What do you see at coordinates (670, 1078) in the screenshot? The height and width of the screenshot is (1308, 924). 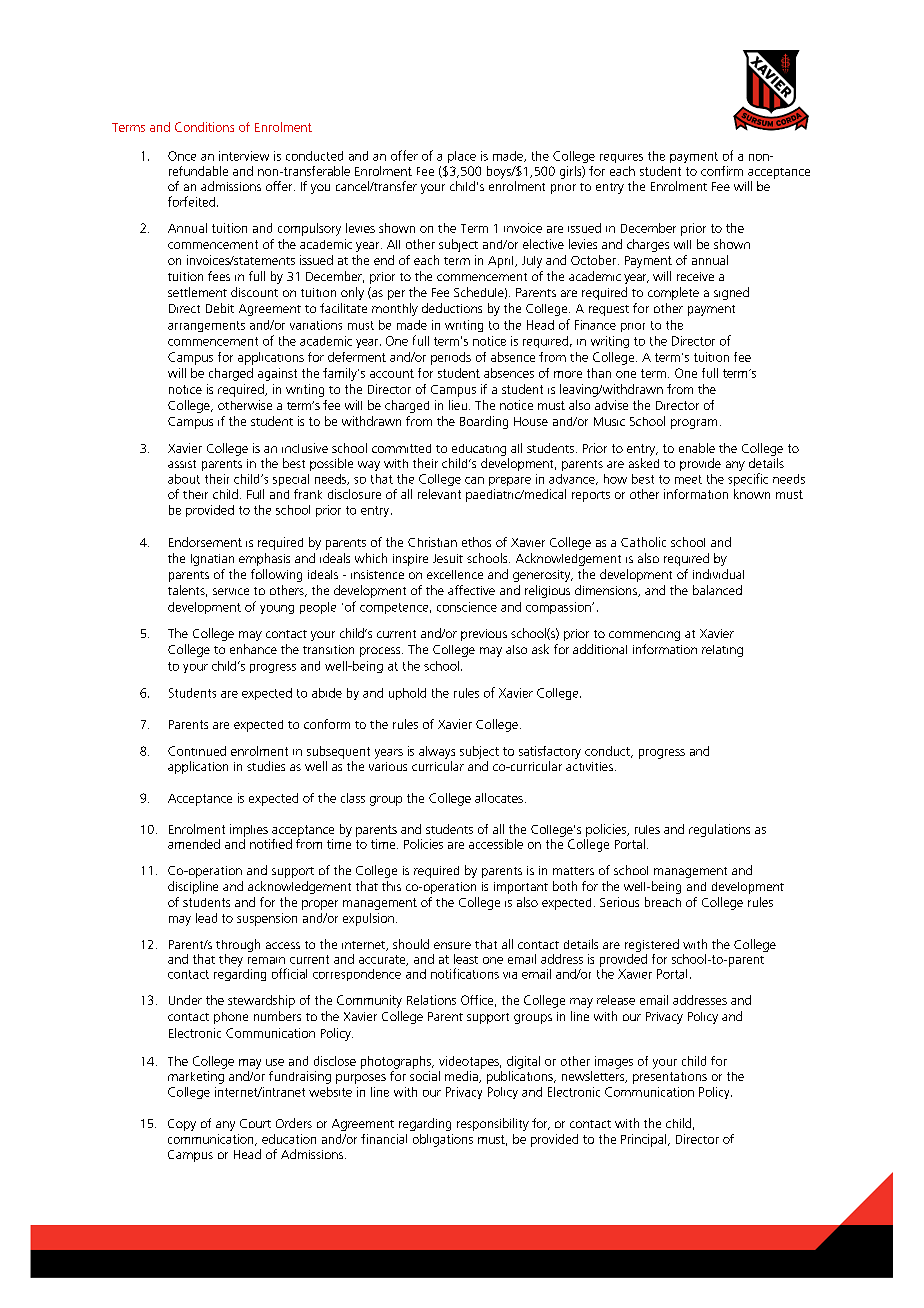 I see `presentations` at bounding box center [670, 1078].
